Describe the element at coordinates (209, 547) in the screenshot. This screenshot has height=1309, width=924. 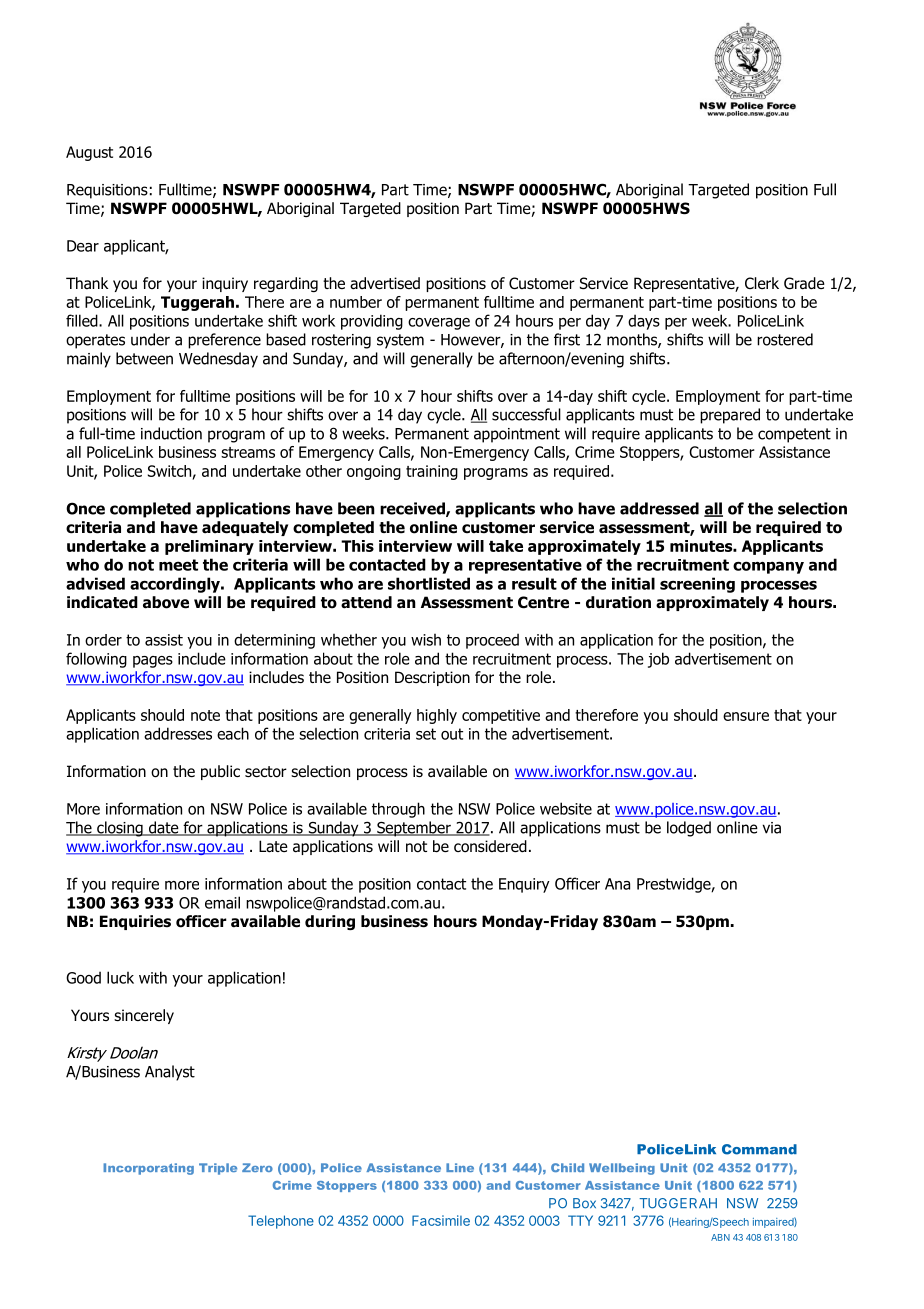
I see `preliminary` at that location.
